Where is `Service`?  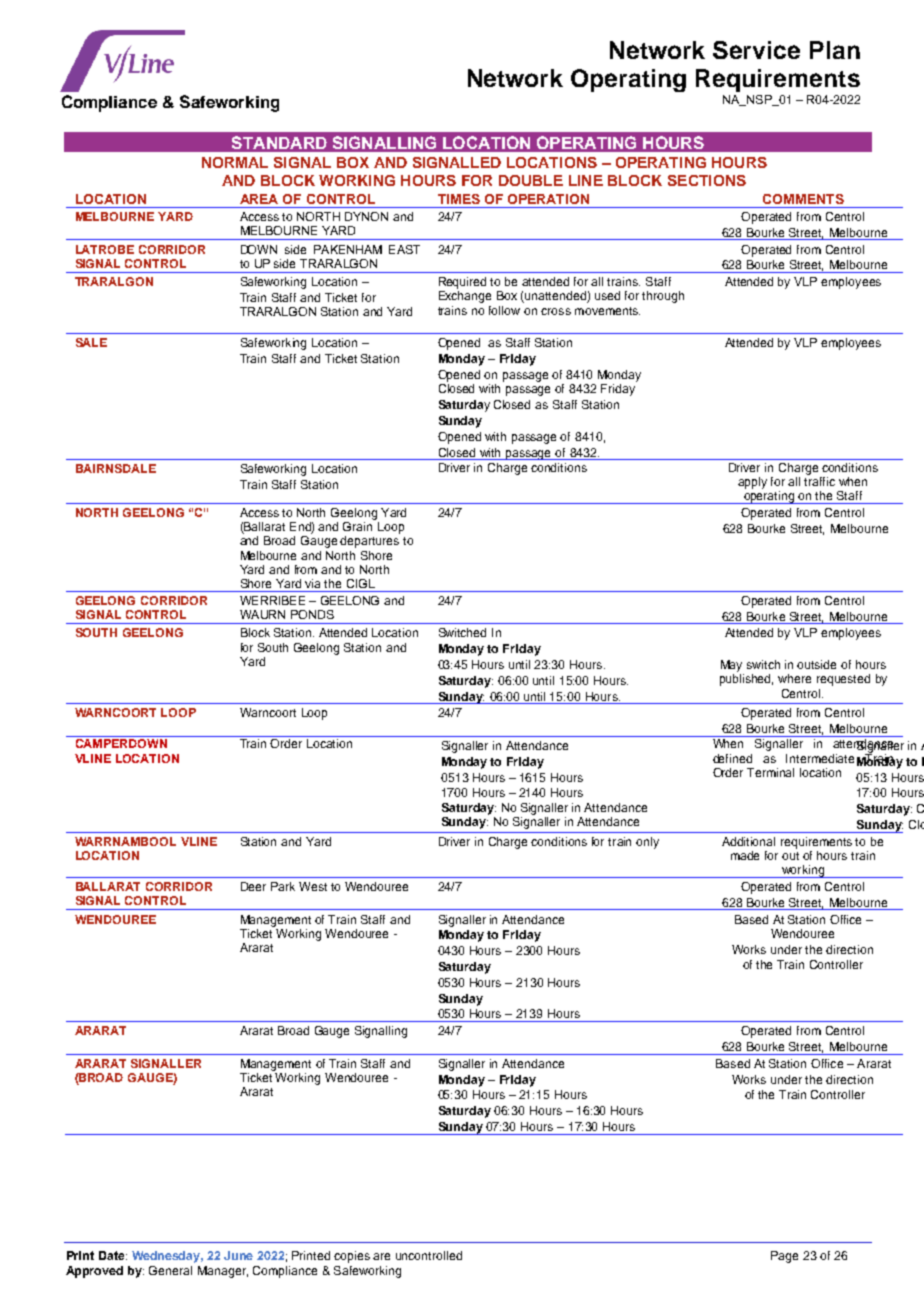
Service is located at coordinates (756, 50).
